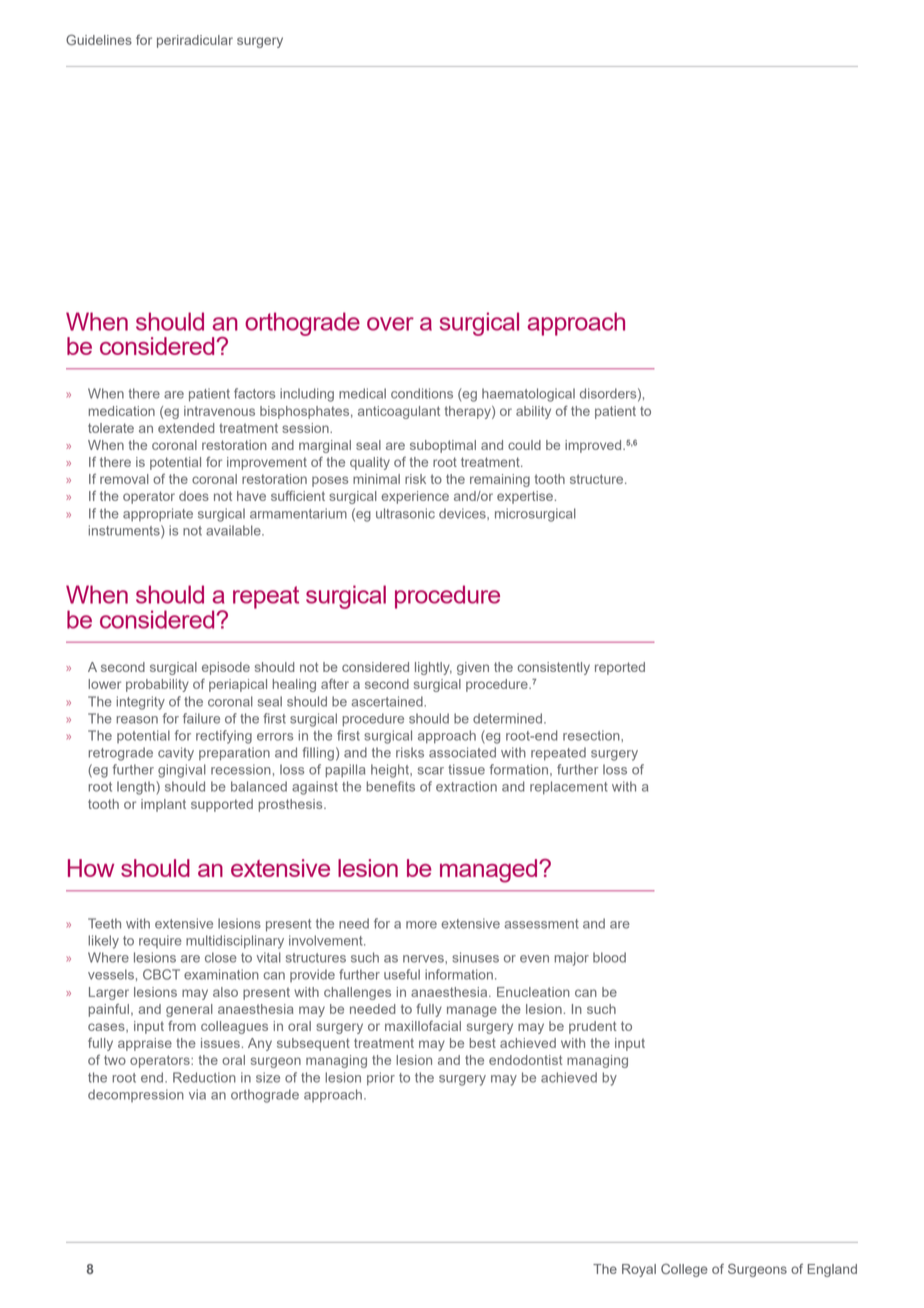  I want to click on over, so click(390, 324).
